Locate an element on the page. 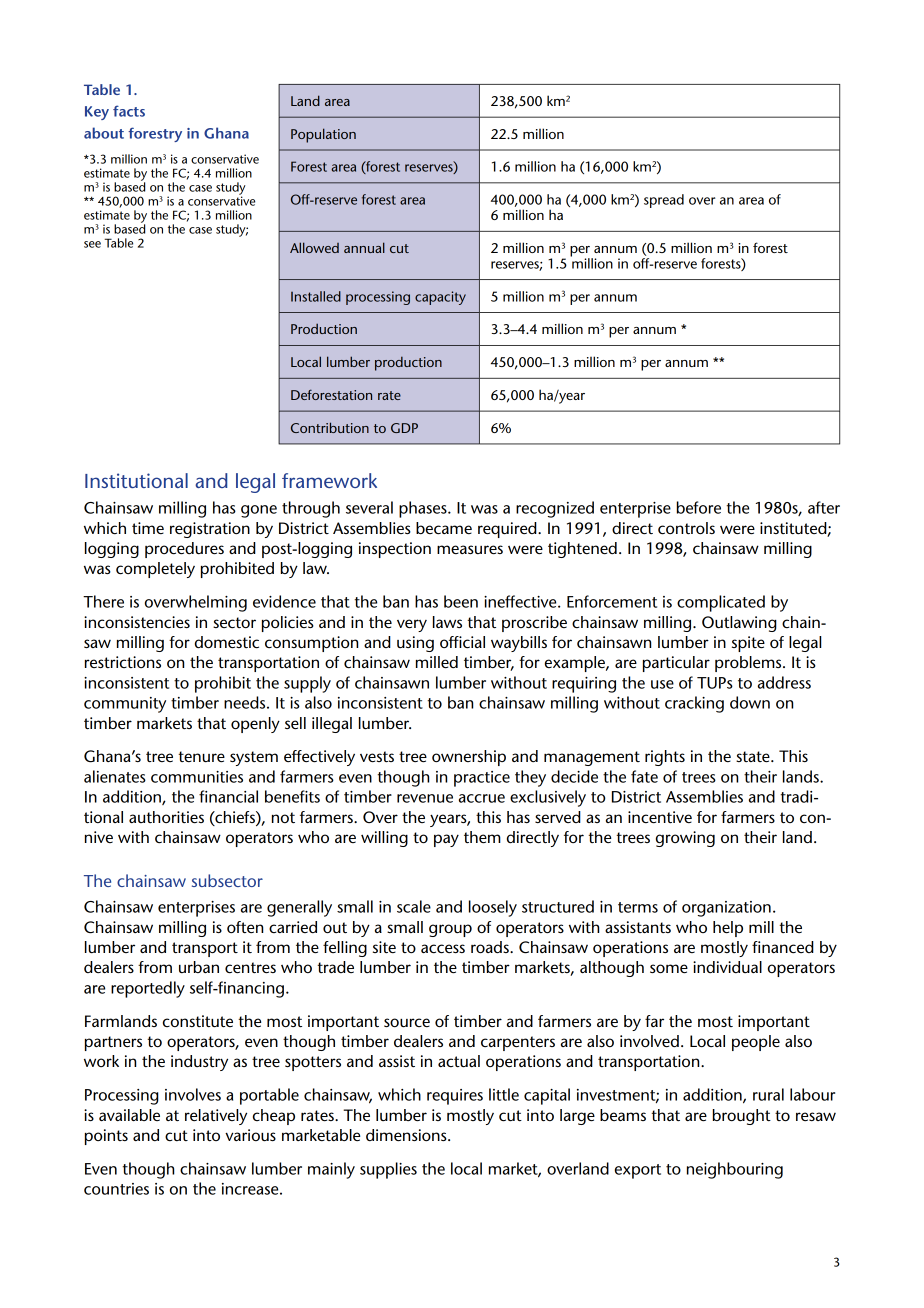  facts is located at coordinates (129, 111).
